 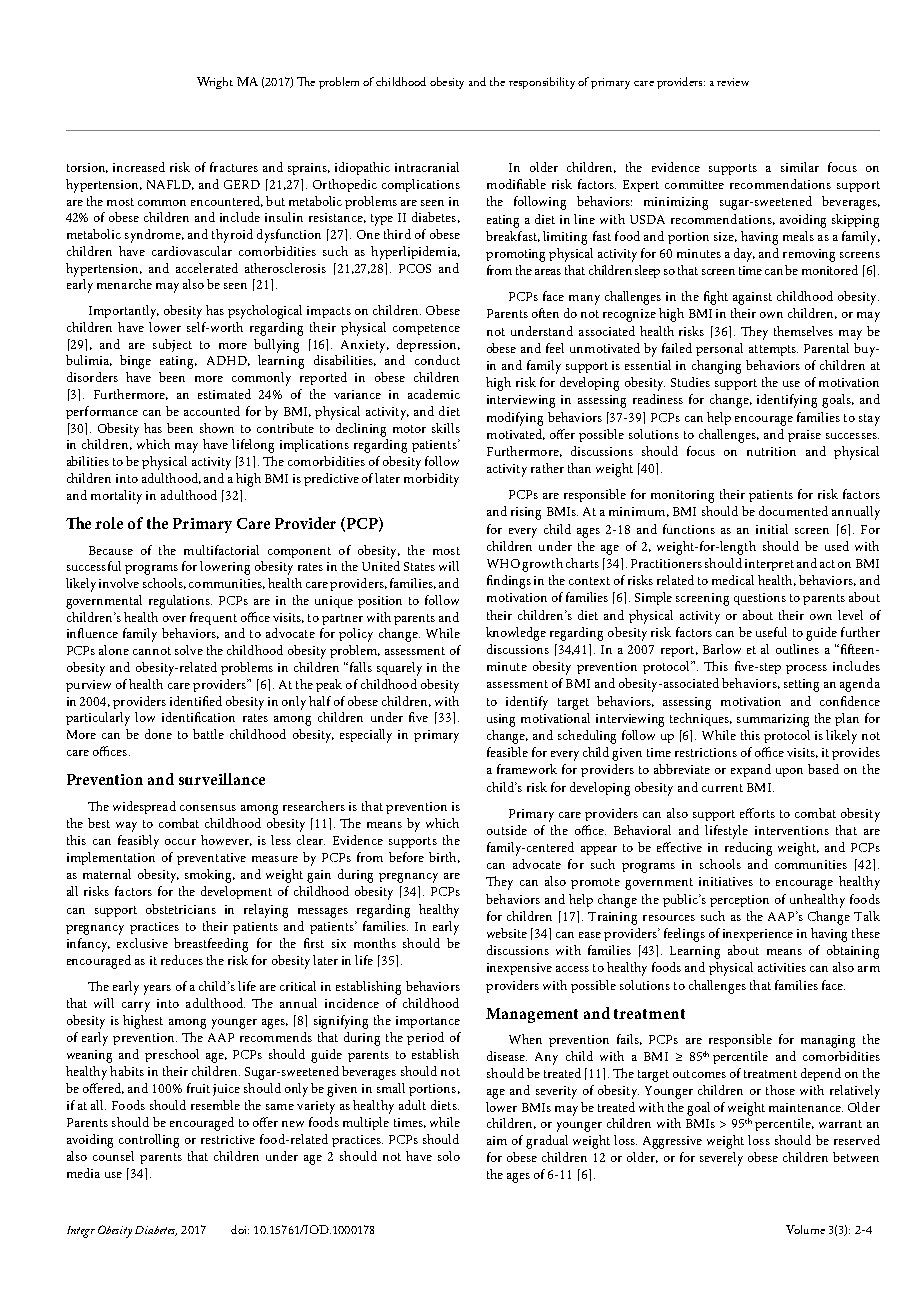 I want to click on doi, so click(x=240, y=1229).
